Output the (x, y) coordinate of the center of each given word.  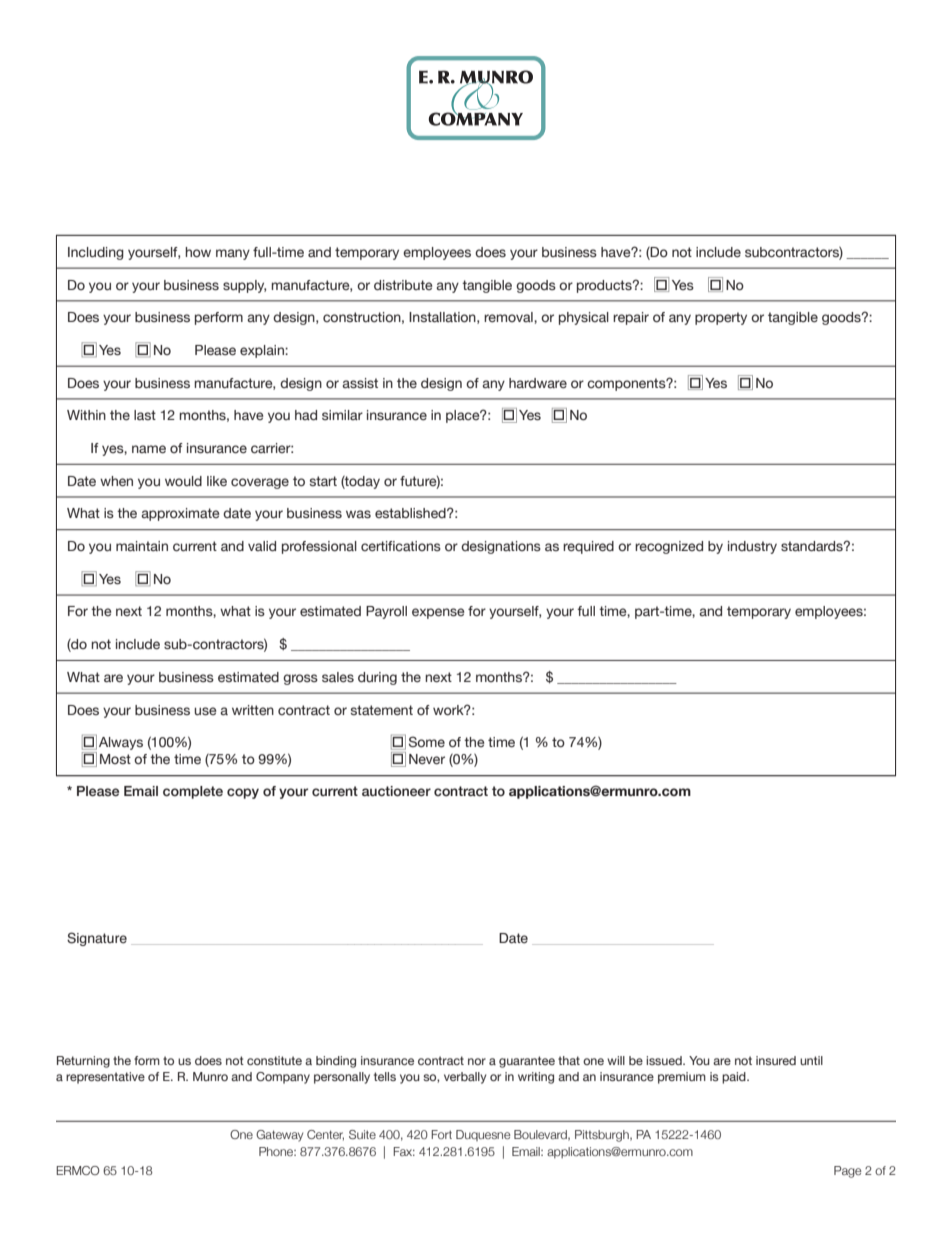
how (198, 252)
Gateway (279, 1136)
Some (427, 742)
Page (847, 1172)
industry (752, 547)
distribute (403, 285)
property (721, 318)
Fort (441, 1134)
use (205, 711)
